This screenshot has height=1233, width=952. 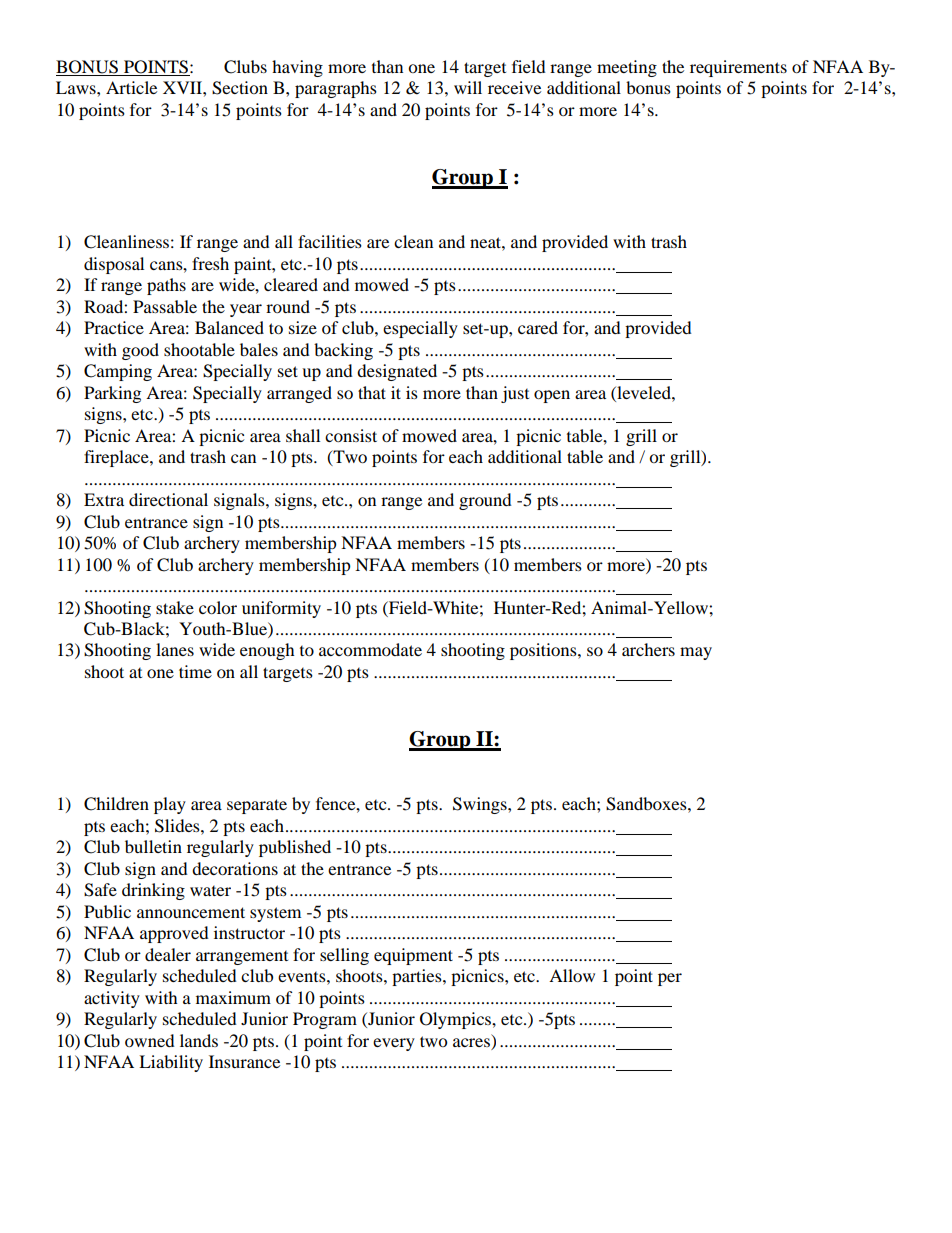 I want to click on XVII, so click(x=183, y=87).
